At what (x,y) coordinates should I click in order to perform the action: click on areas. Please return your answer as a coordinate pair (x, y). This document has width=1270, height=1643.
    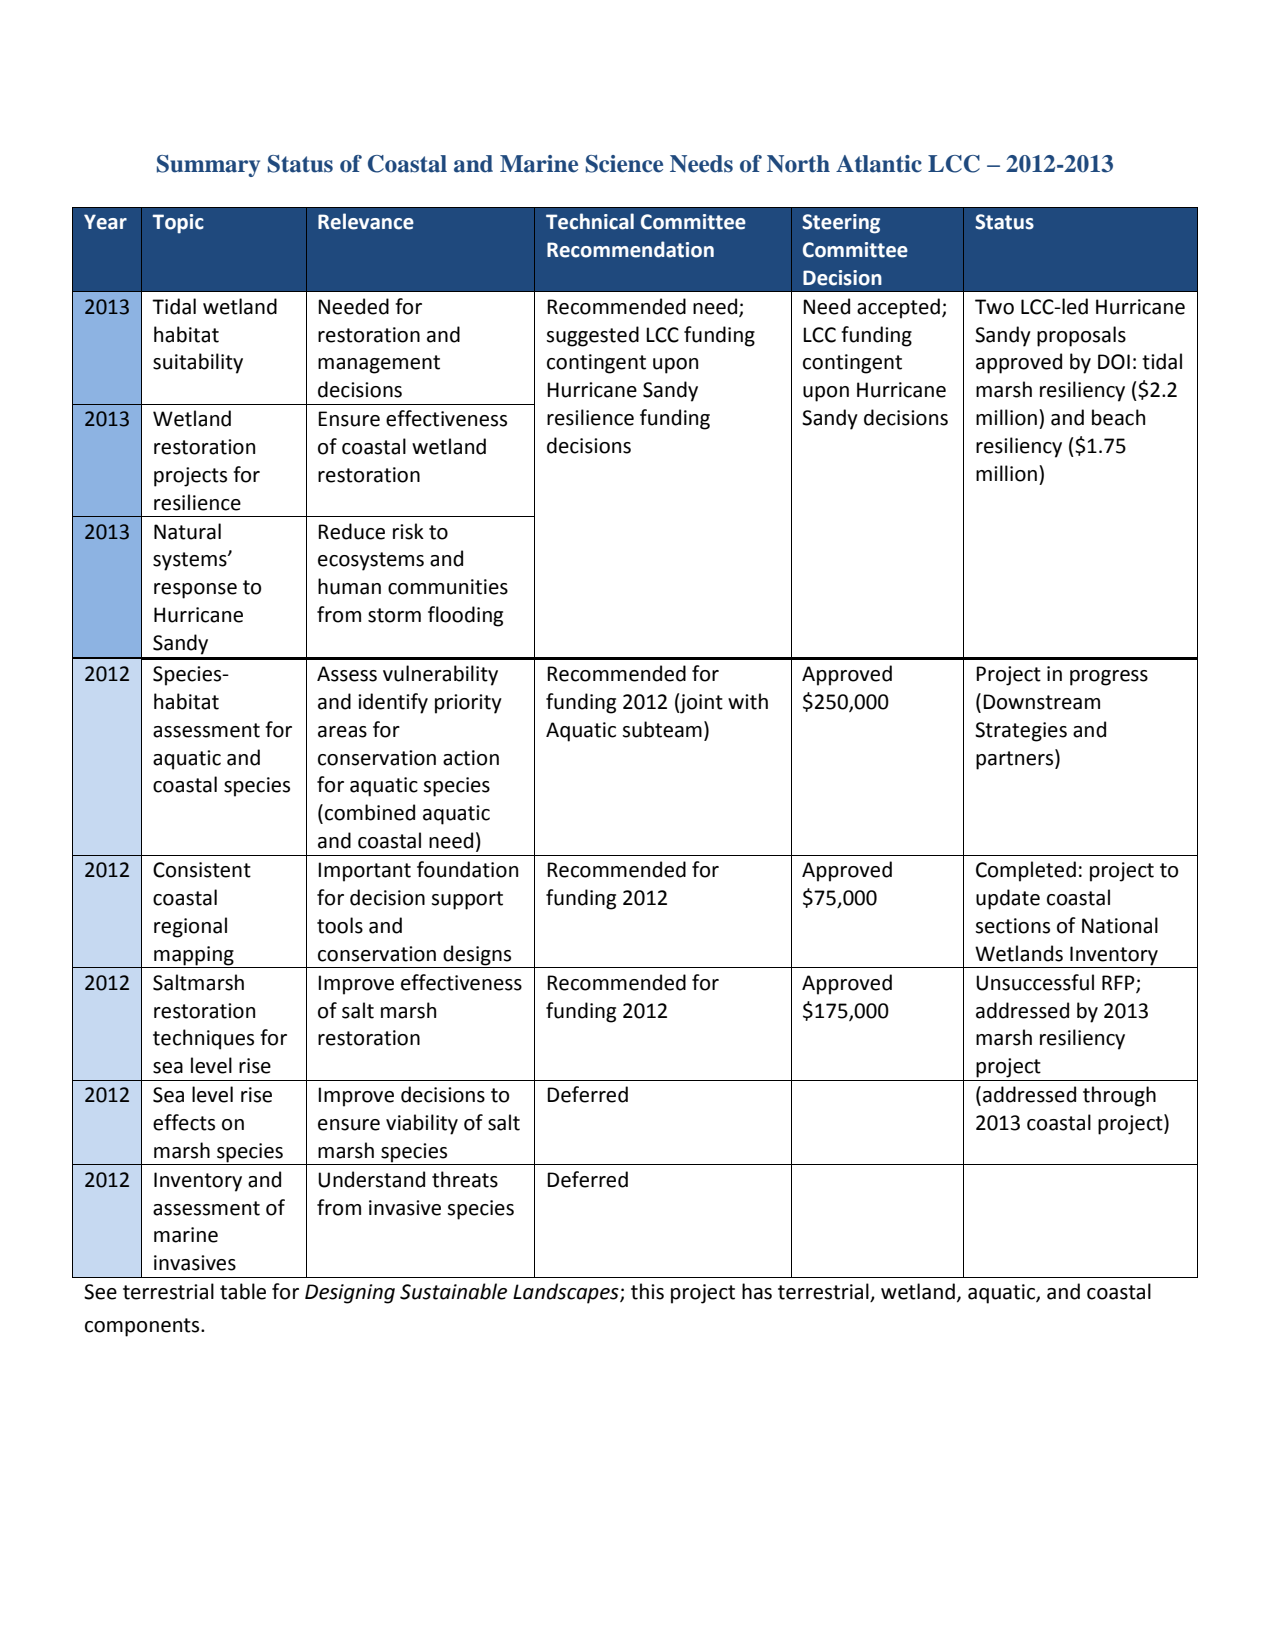
    Looking at the image, I should click on (342, 732).
